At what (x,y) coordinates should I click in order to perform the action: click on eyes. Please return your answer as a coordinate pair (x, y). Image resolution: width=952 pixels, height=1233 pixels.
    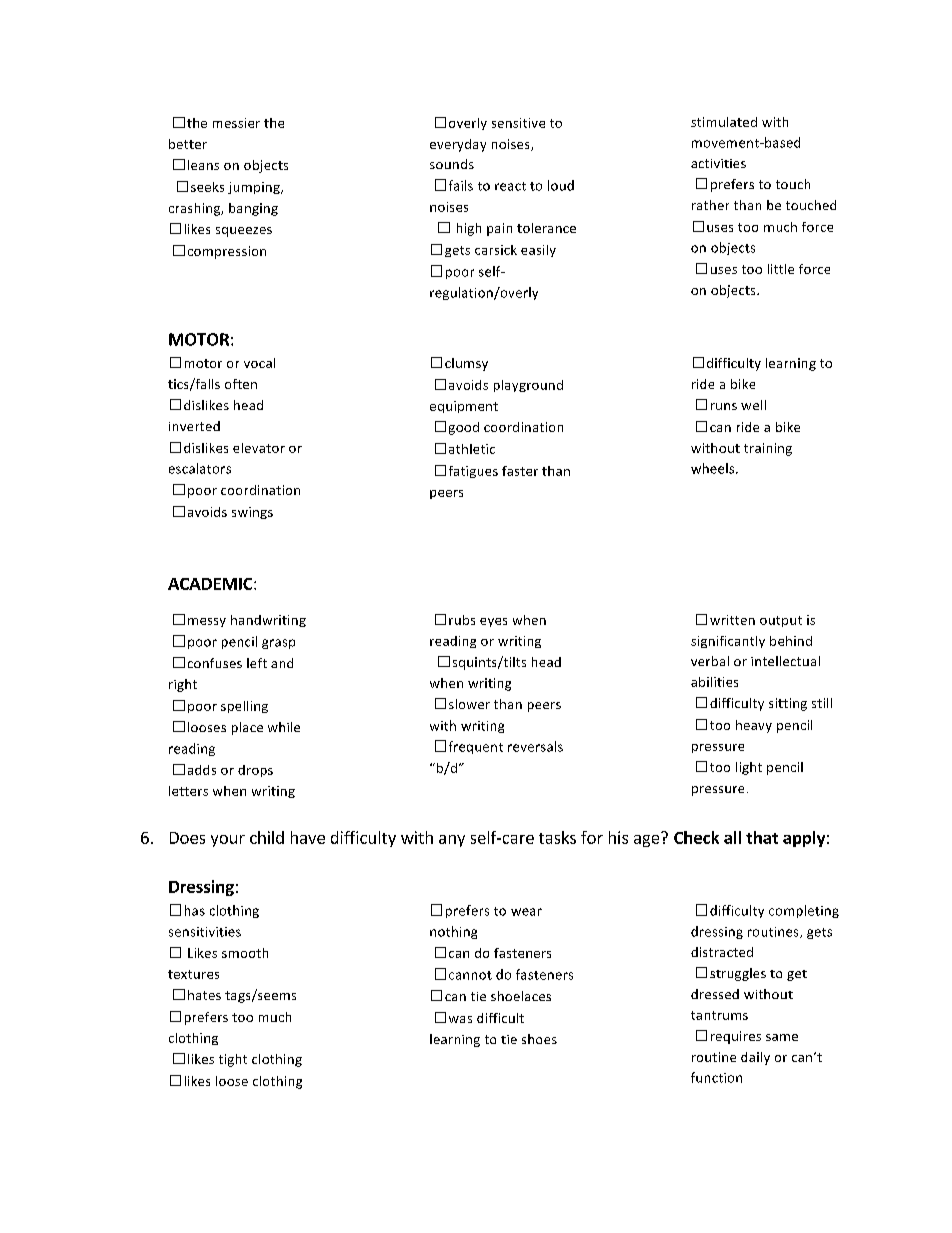
    Looking at the image, I should click on (493, 622).
